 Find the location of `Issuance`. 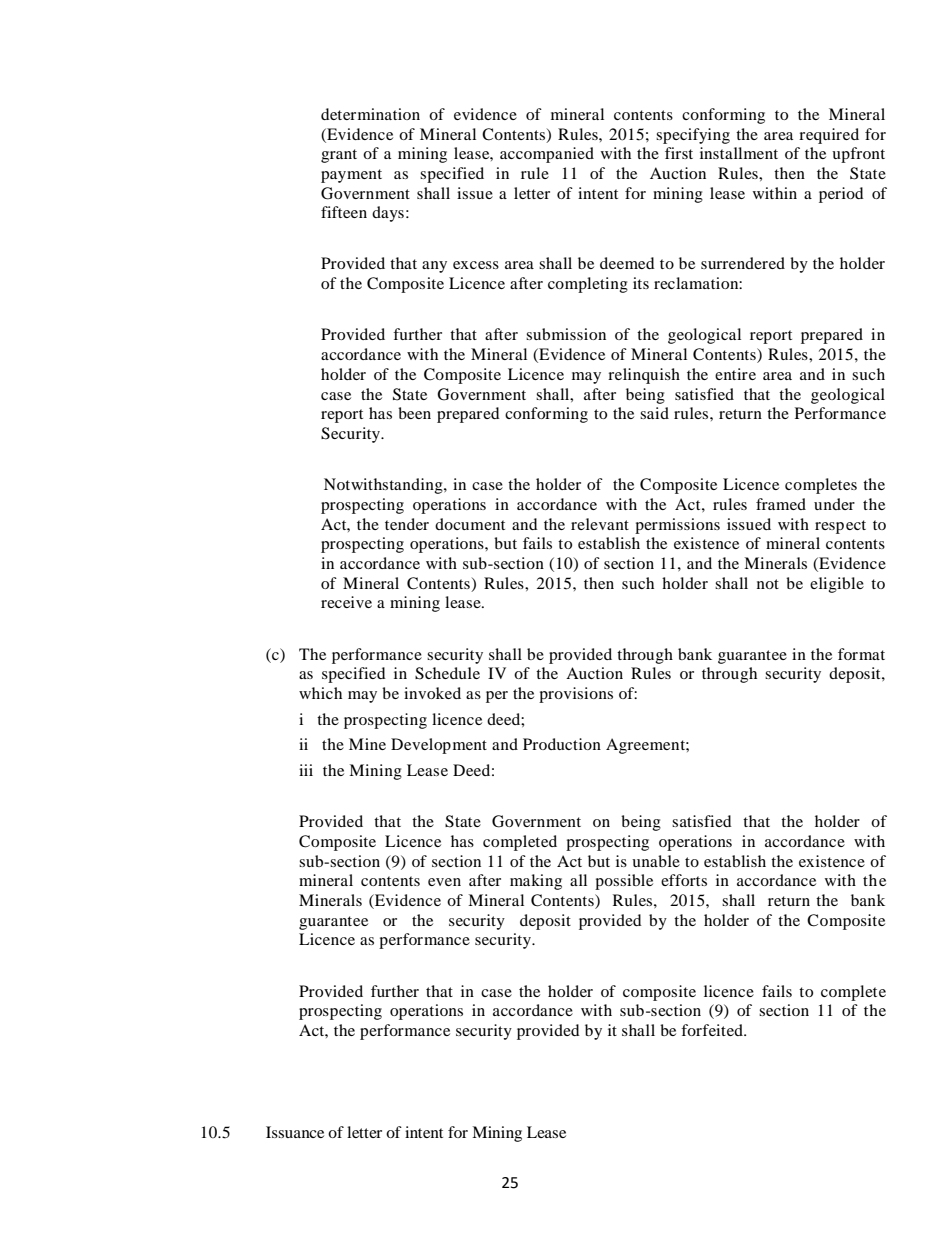

Issuance is located at coordinates (295, 1132).
